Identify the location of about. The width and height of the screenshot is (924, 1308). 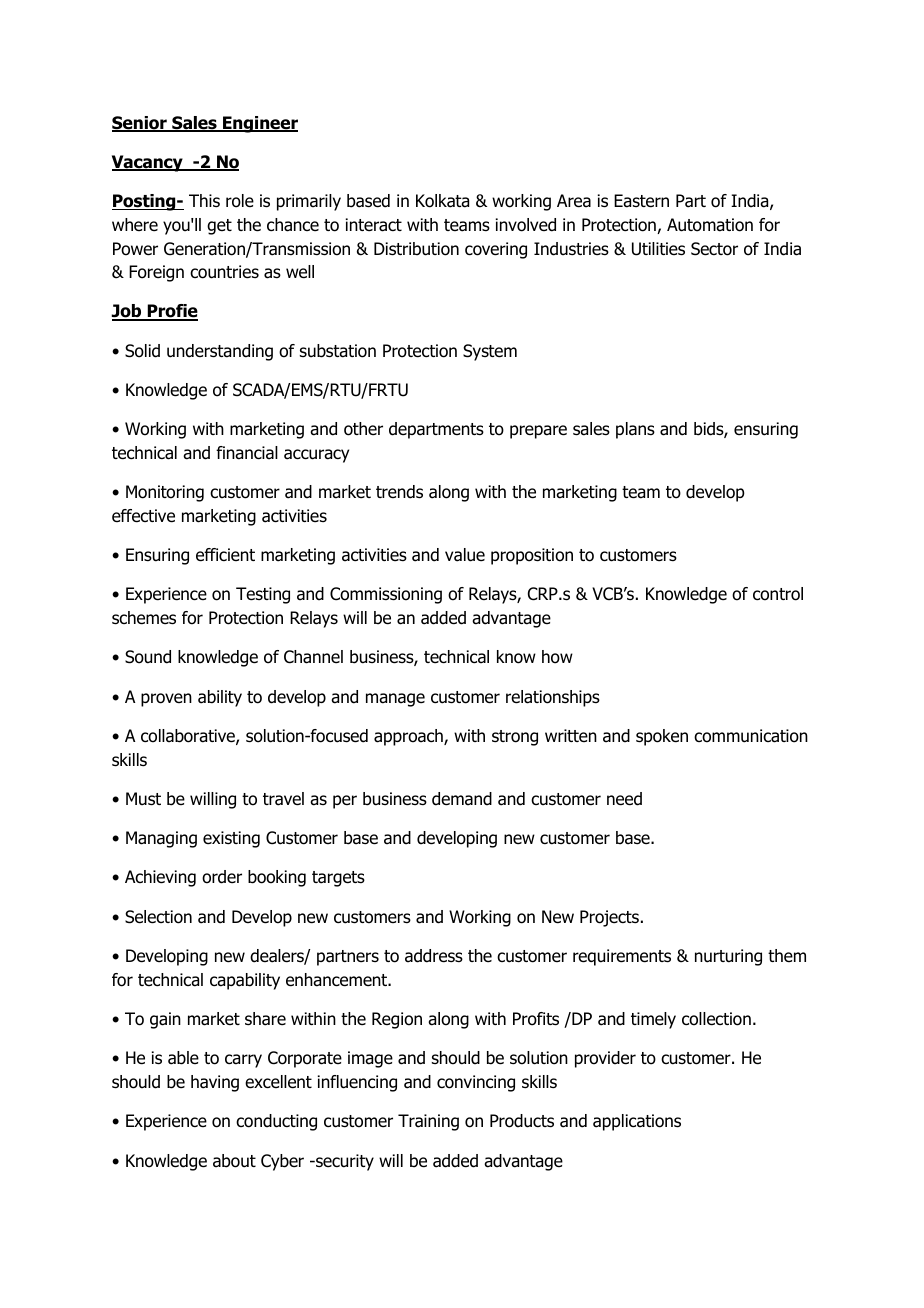
(234, 1161).
